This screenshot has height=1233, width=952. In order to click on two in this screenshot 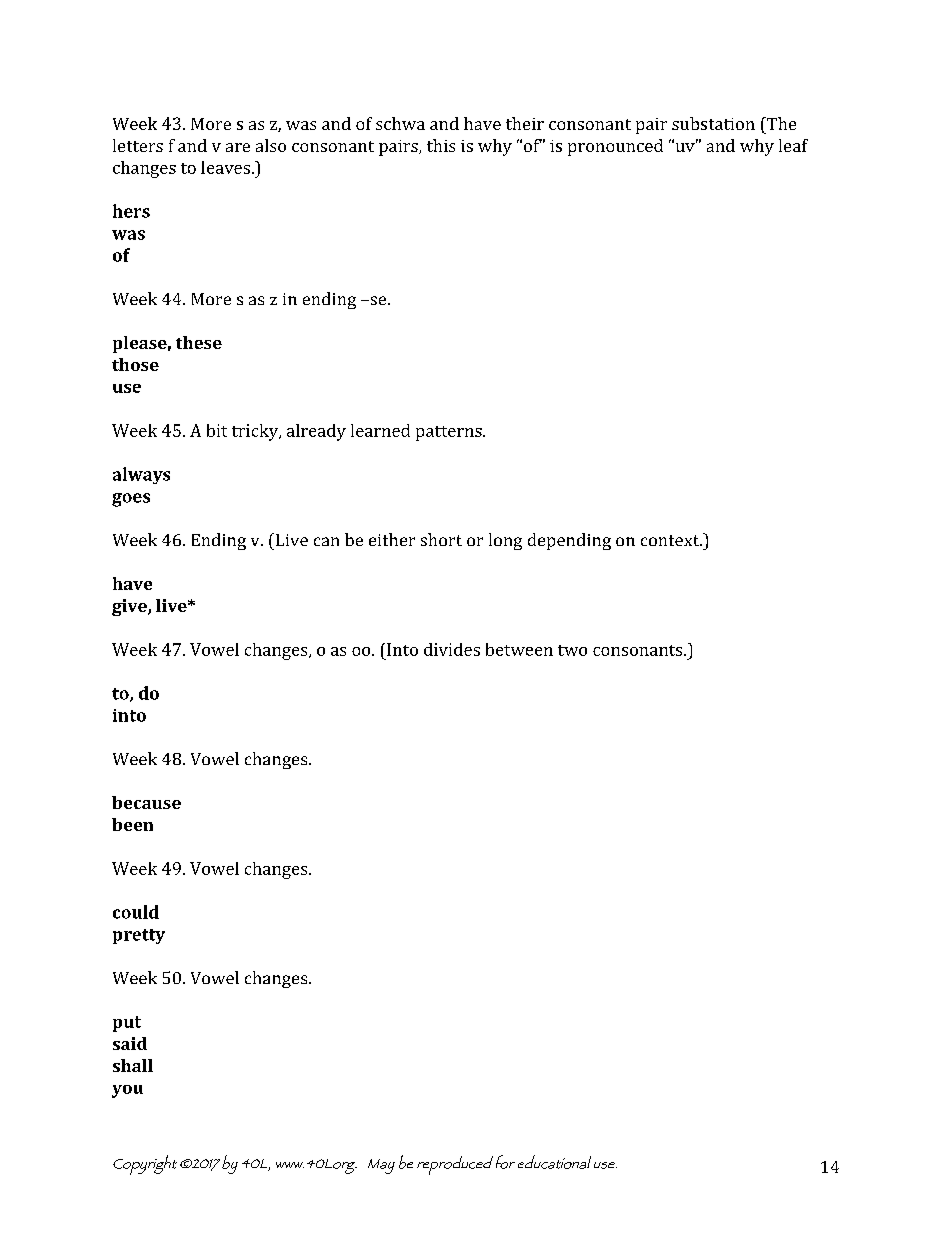, I will do `click(572, 650)`.
